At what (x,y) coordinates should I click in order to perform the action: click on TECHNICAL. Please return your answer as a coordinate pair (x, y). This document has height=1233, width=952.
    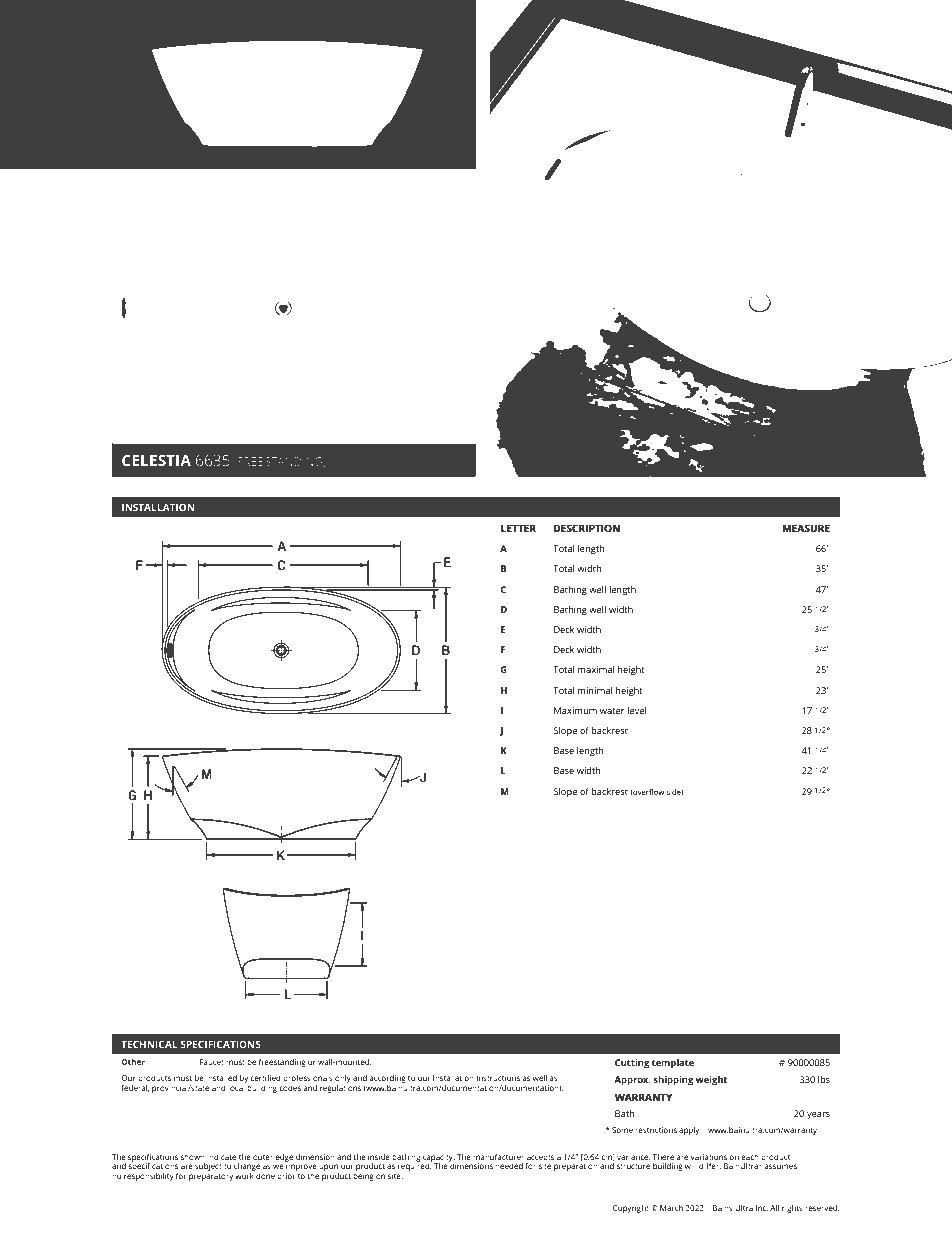
    Looking at the image, I should click on (149, 1044).
